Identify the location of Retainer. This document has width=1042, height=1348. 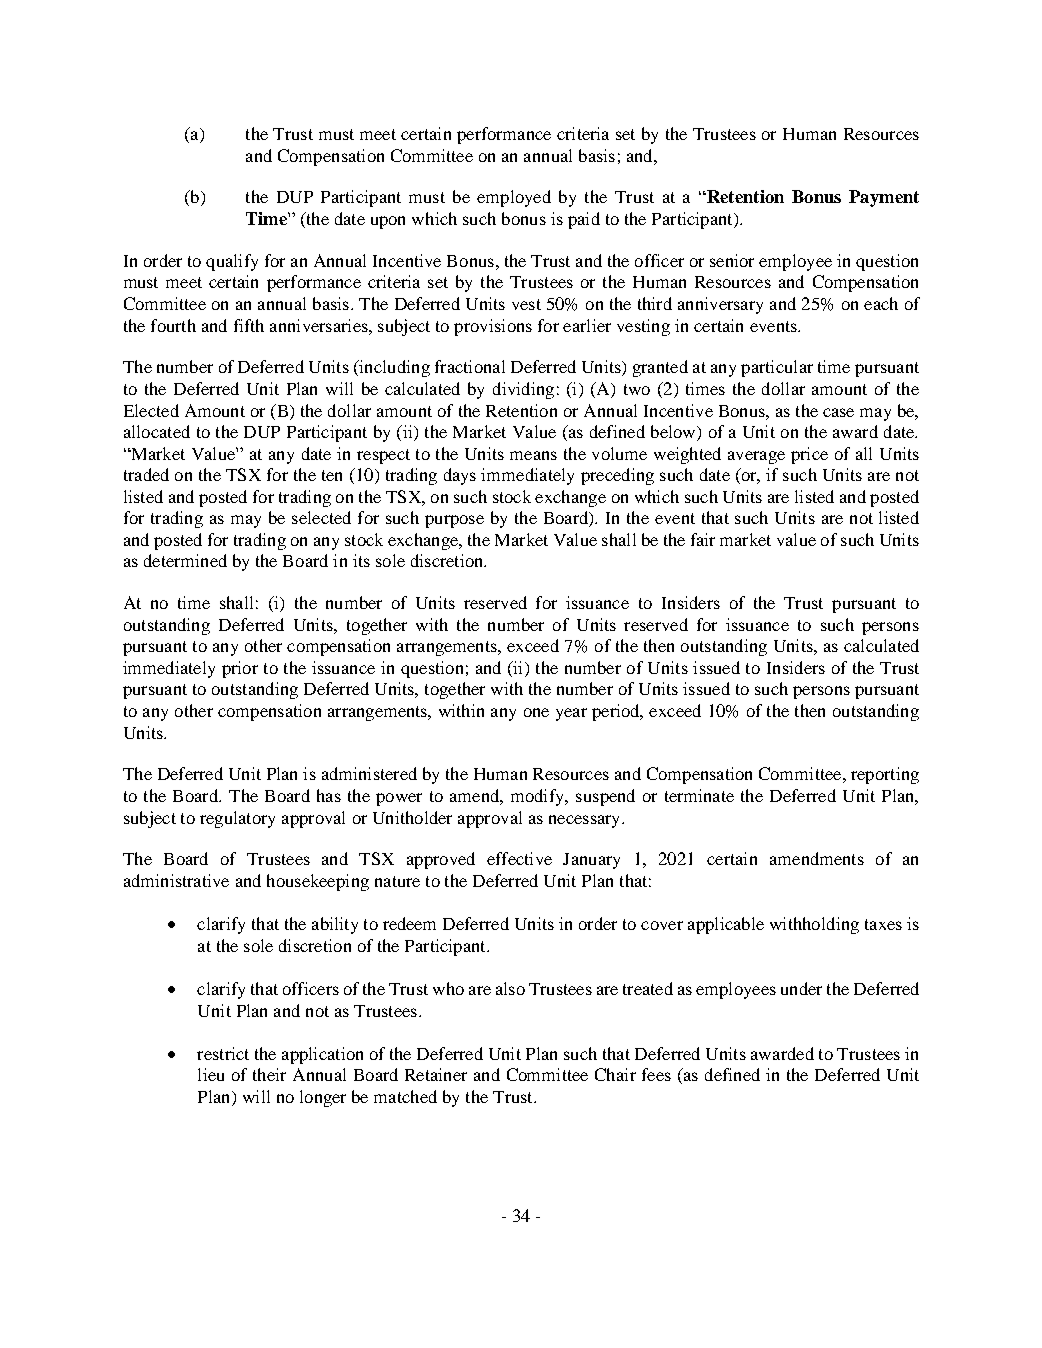
(436, 1074).
